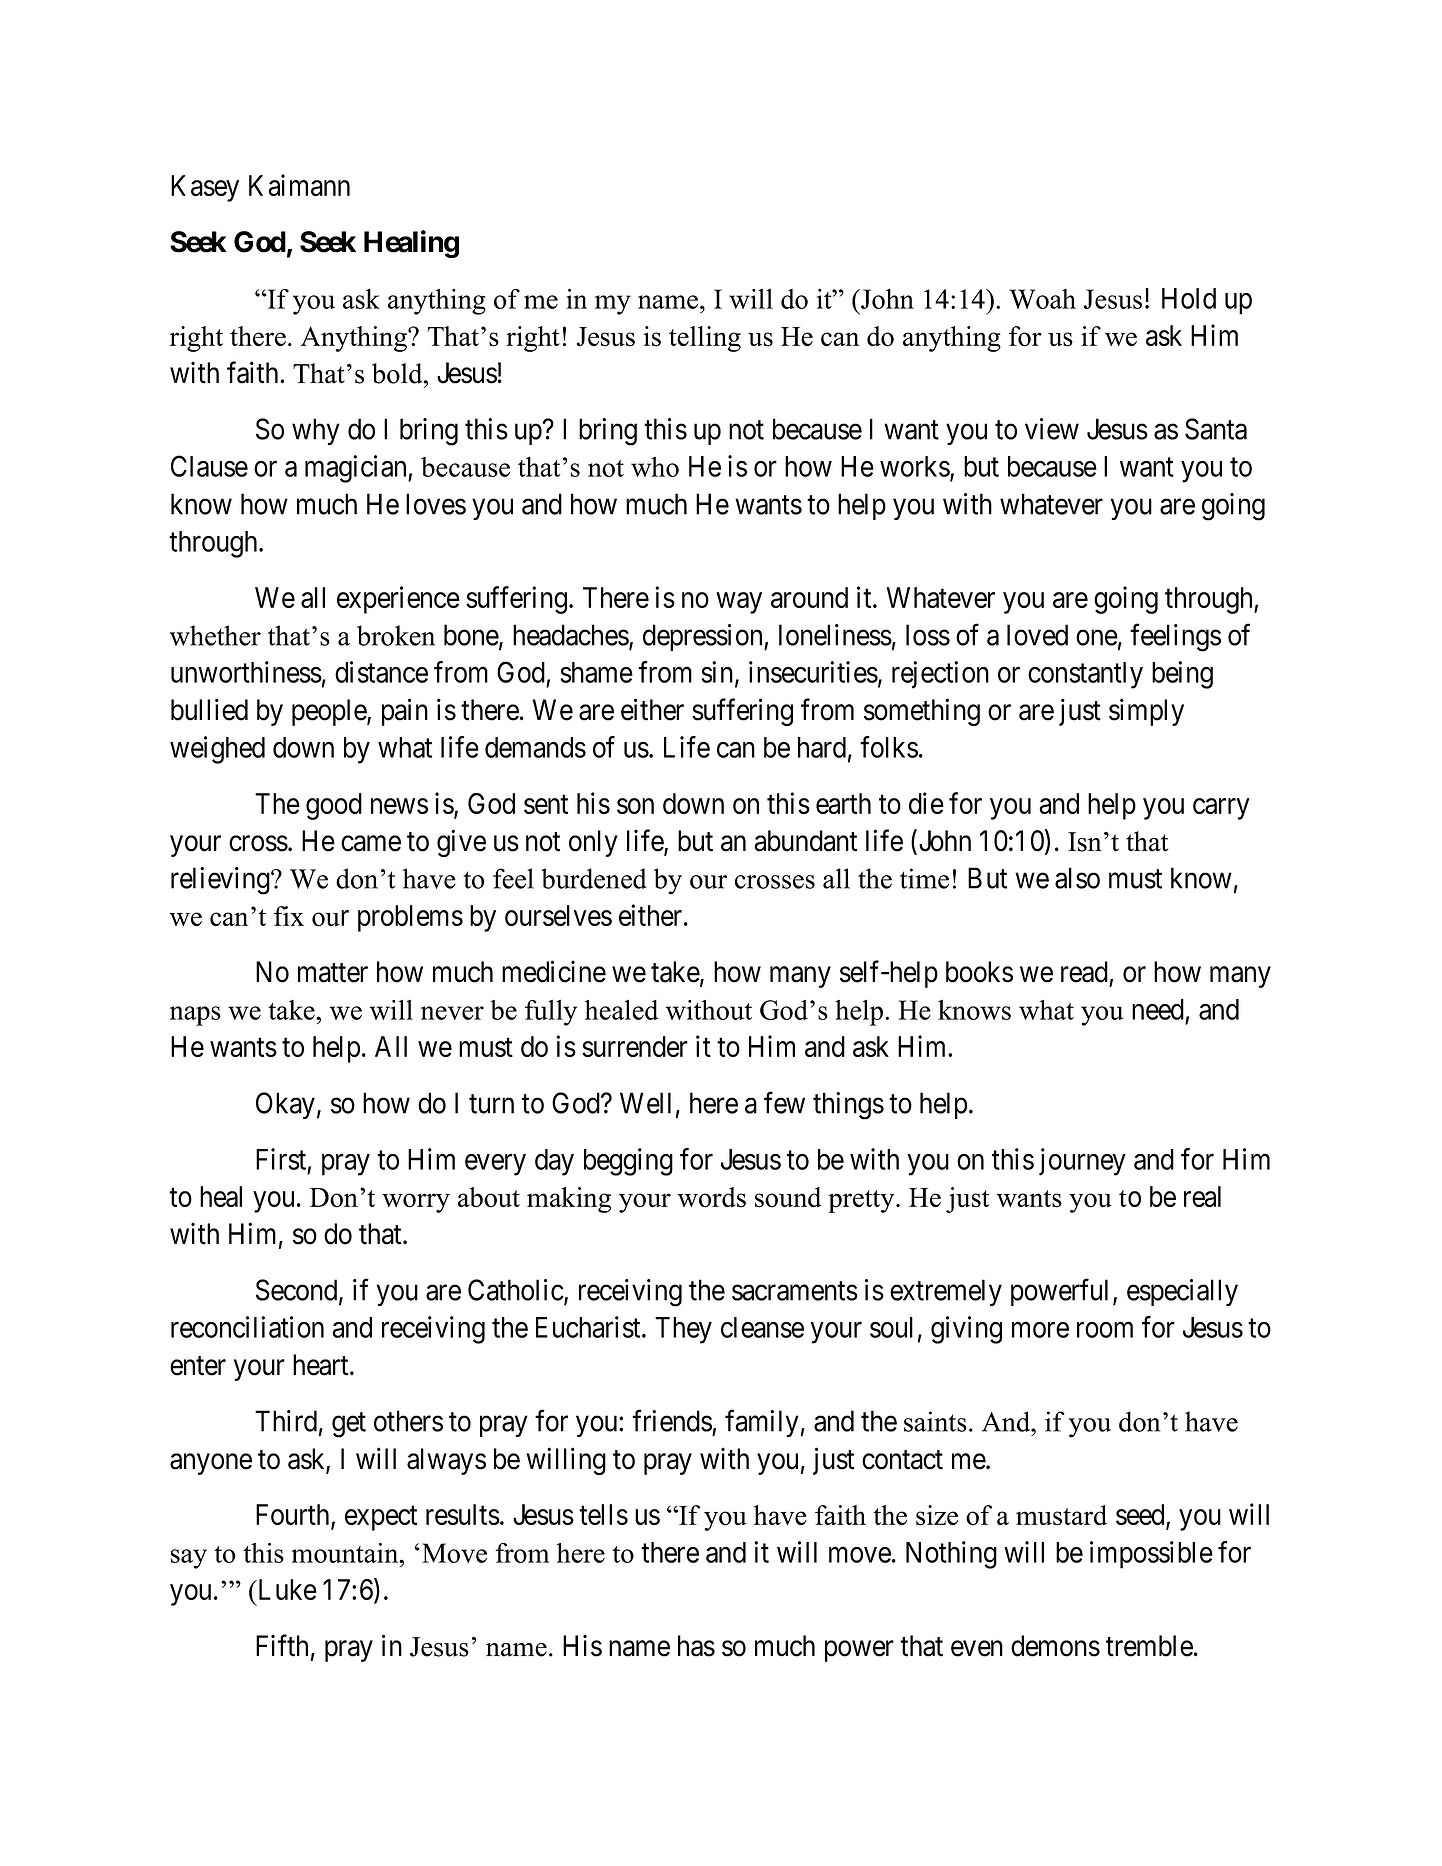  I want to click on telling, so click(705, 339).
